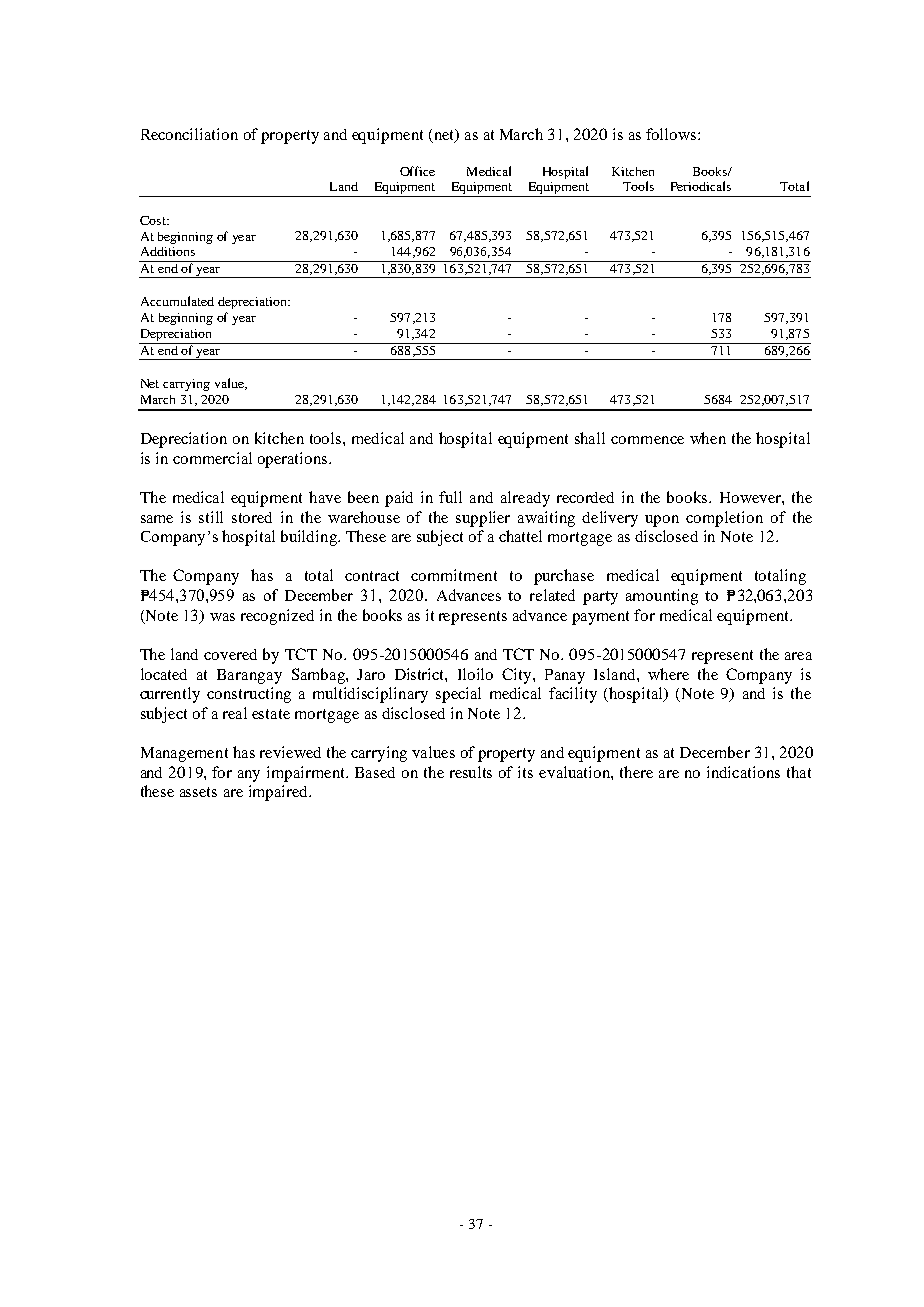 The image size is (924, 1307). Describe the element at coordinates (417, 171) in the image. I see `Office` at that location.
